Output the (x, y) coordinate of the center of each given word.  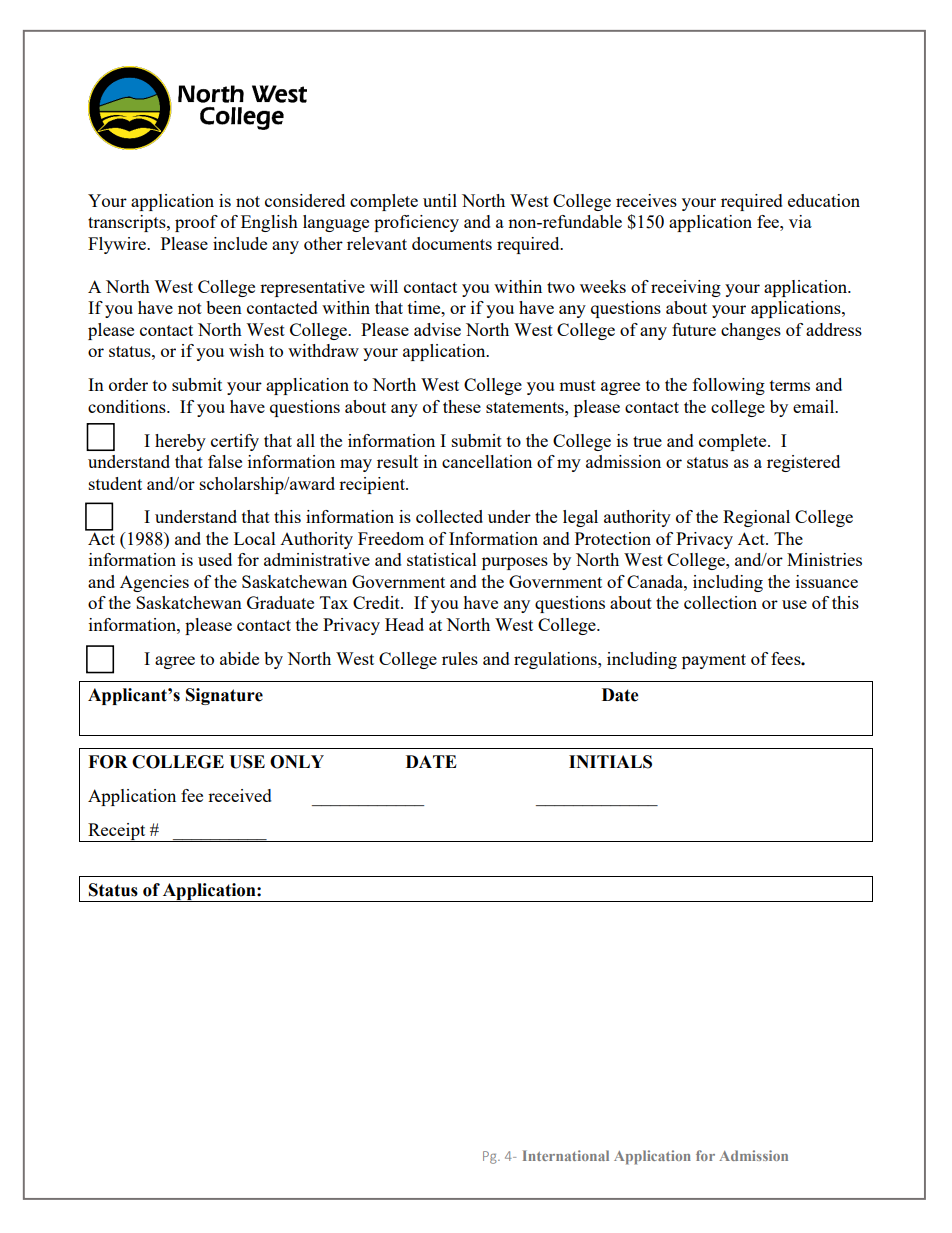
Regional (756, 518)
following (729, 386)
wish (246, 350)
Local (255, 538)
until (440, 200)
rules (460, 658)
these (462, 406)
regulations (556, 660)
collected (449, 516)
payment (714, 661)
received (240, 795)
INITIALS (610, 762)
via (800, 221)
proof (196, 223)
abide (239, 658)
